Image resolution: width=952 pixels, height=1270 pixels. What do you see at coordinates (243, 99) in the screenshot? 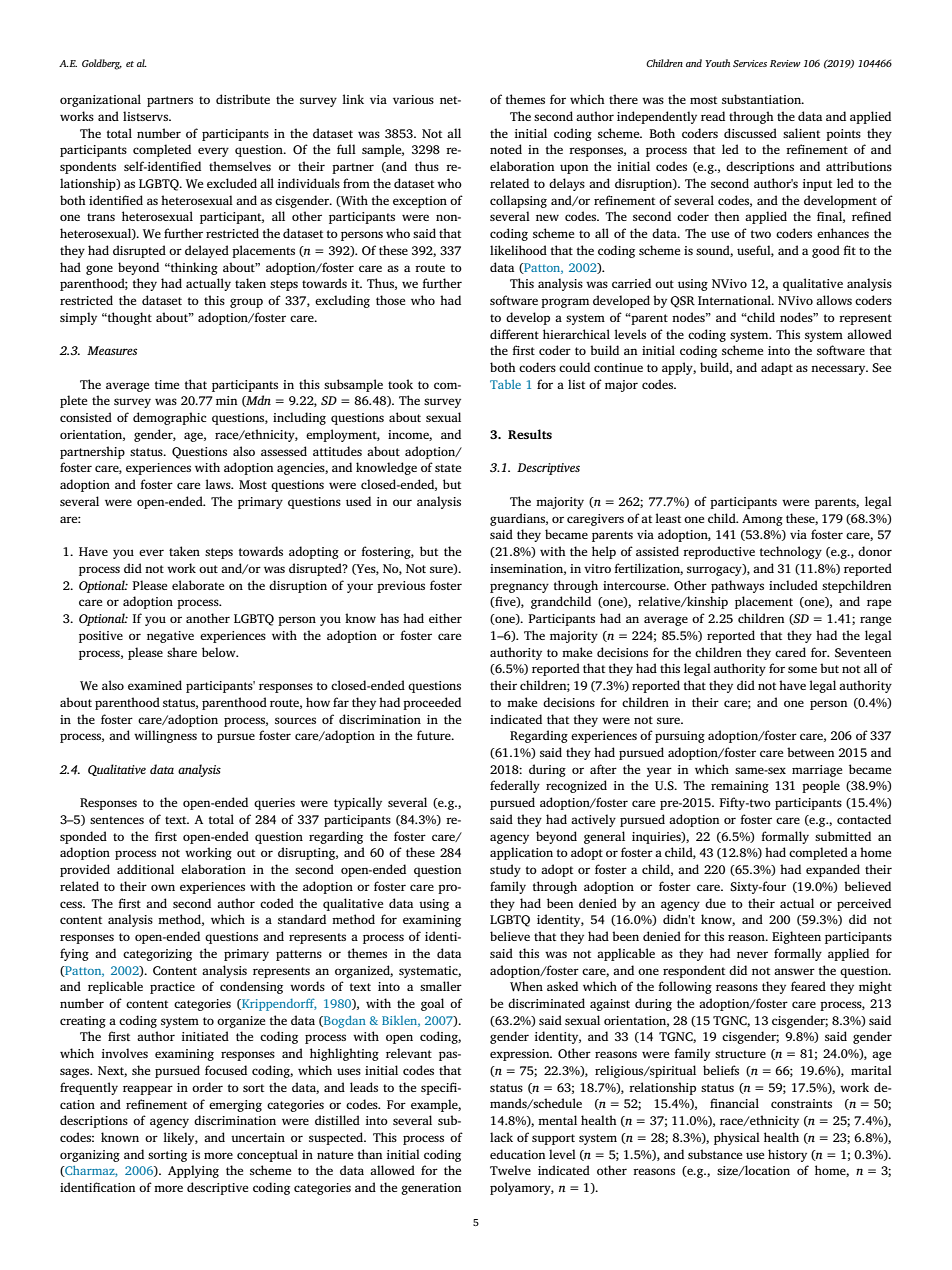
I see `distribute` at bounding box center [243, 99].
